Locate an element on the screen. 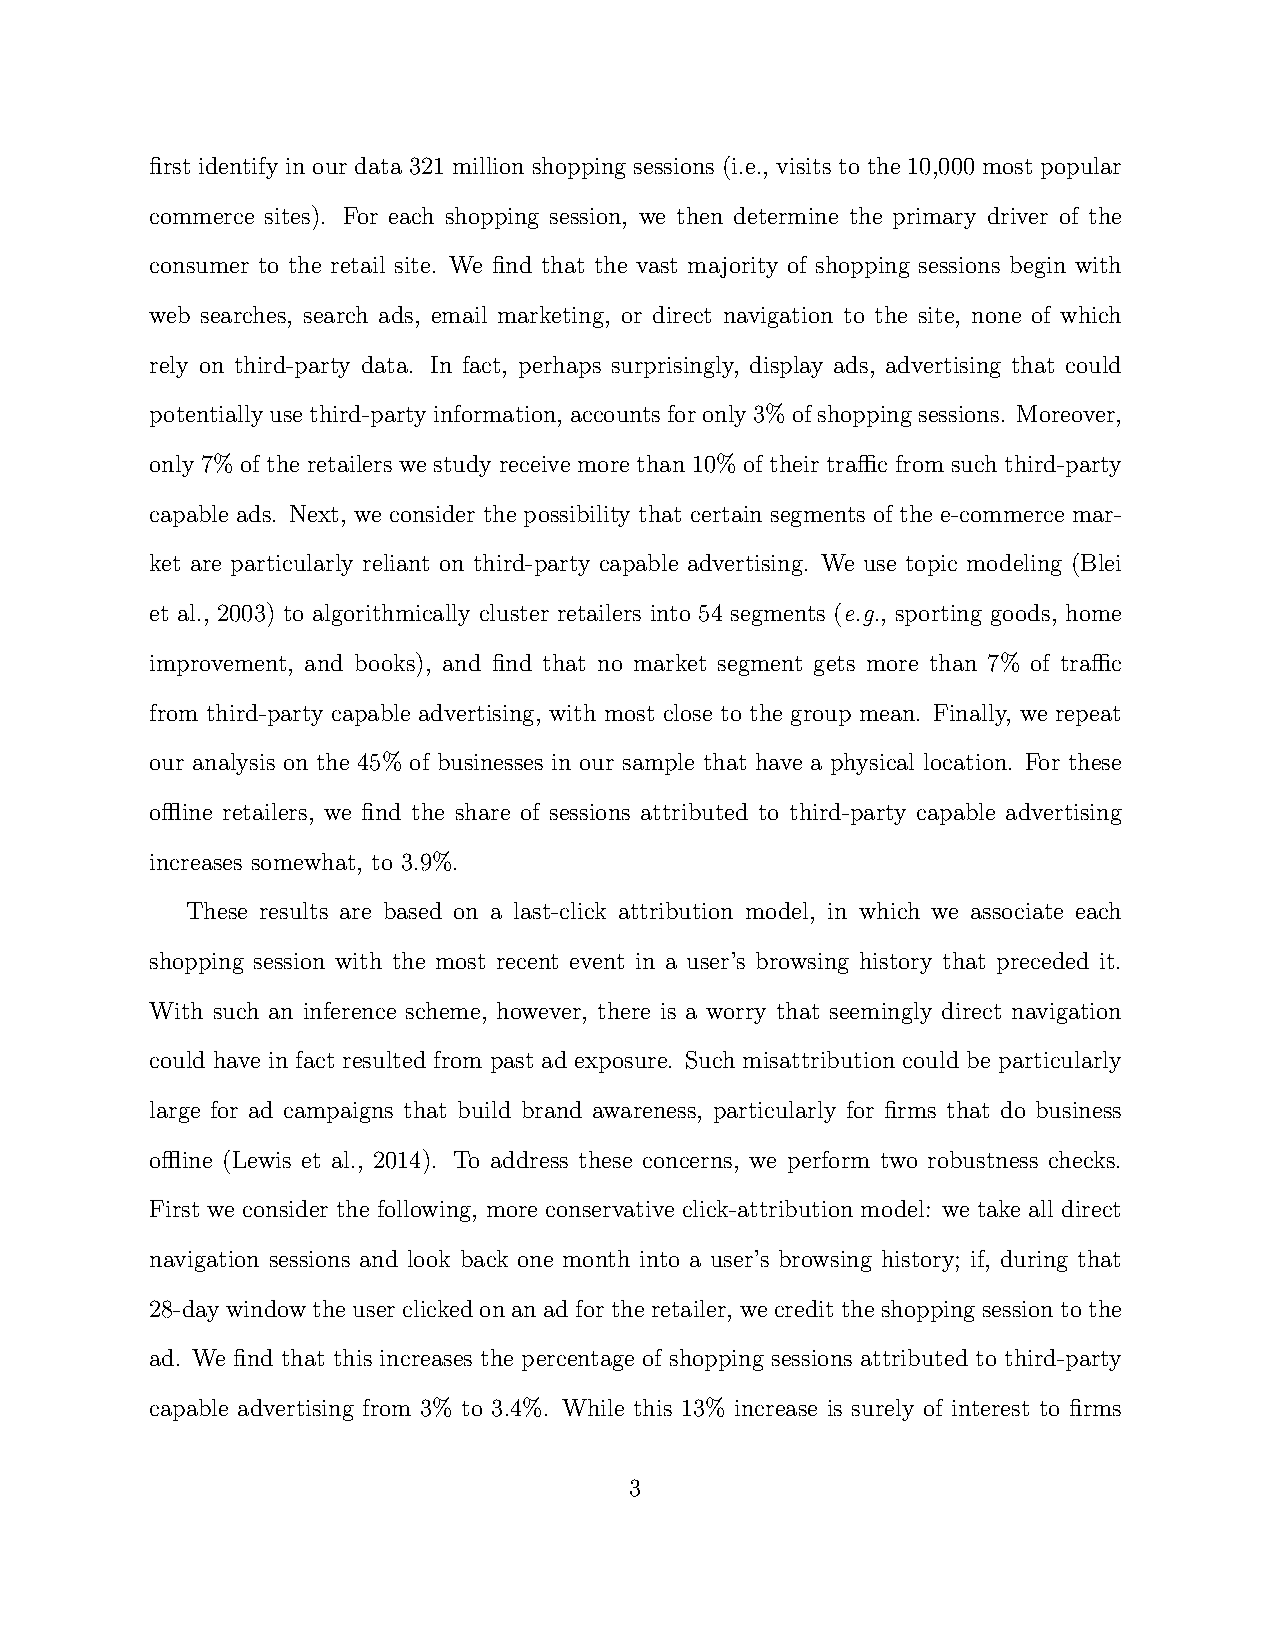 The width and height of the screenshot is (1272, 1646). window is located at coordinates (266, 1308).
